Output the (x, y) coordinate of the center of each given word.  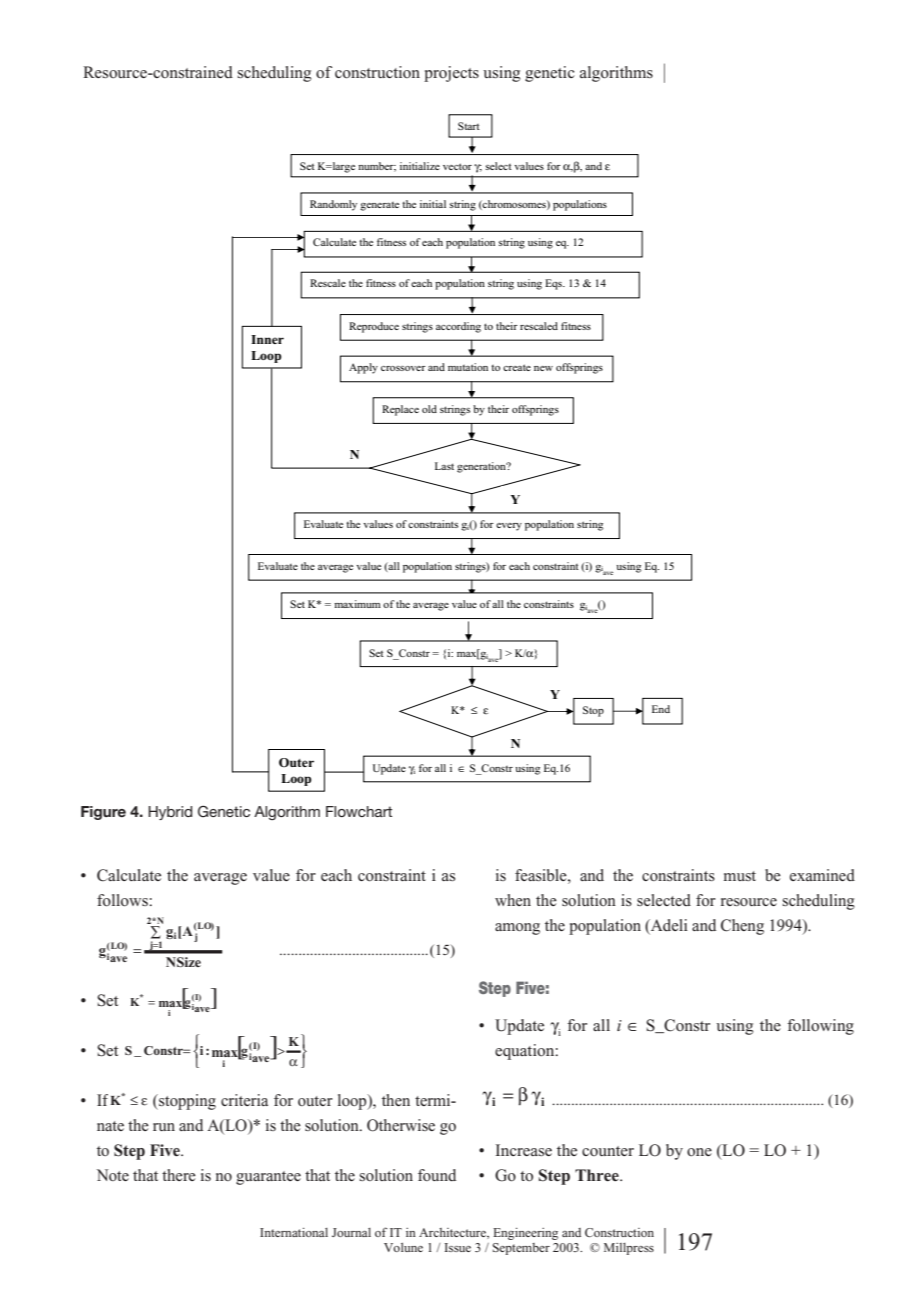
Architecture (453, 1233)
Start (469, 126)
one (699, 1152)
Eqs (555, 284)
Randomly (333, 205)
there (179, 1175)
